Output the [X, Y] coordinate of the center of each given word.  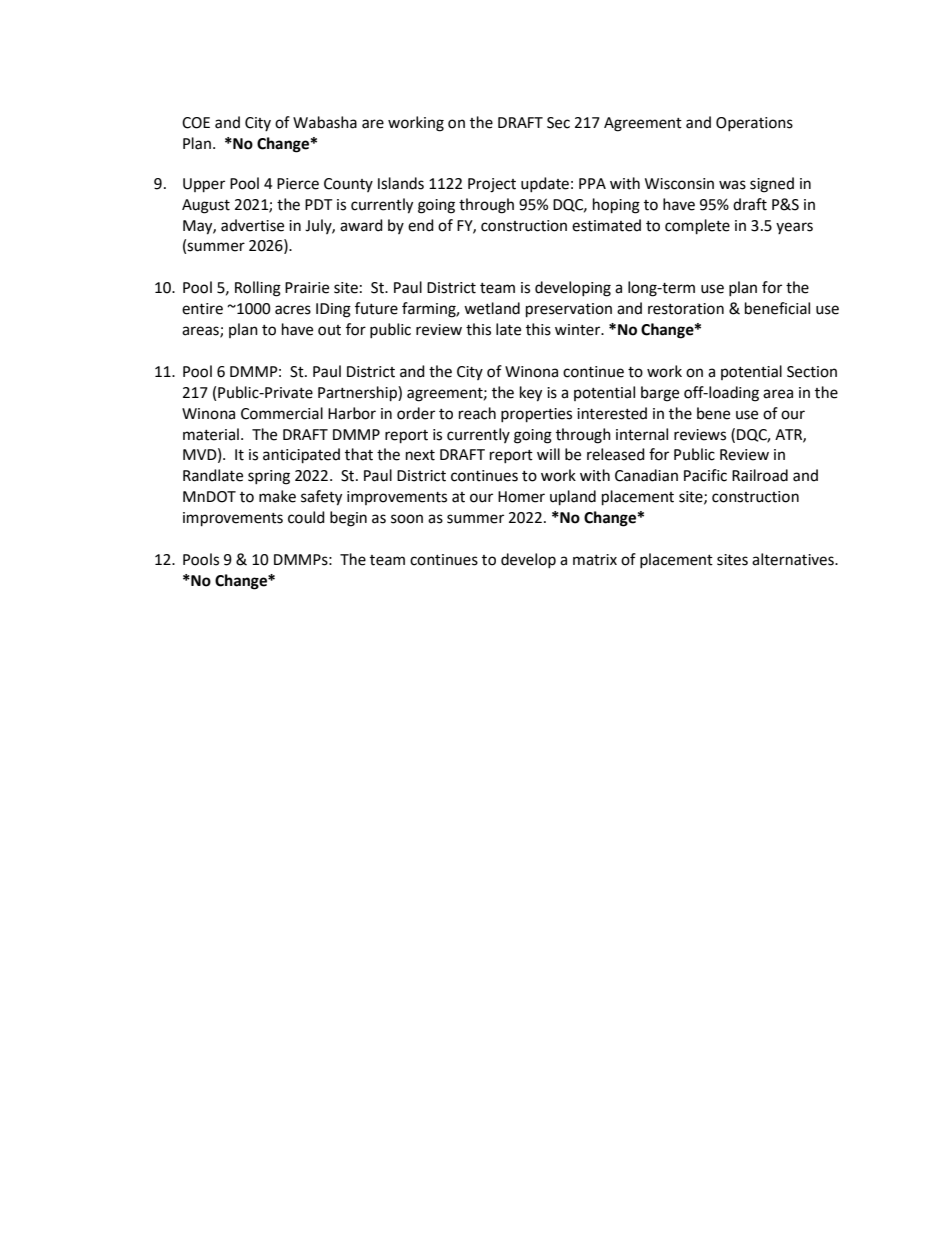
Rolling [258, 289]
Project [492, 185]
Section [812, 372]
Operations [754, 124]
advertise [252, 225]
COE [196, 123]
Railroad [760, 475]
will [548, 454]
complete [697, 227]
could [306, 517]
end [421, 225]
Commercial [282, 413]
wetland [492, 308]
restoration [686, 309]
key [531, 394]
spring [269, 477]
